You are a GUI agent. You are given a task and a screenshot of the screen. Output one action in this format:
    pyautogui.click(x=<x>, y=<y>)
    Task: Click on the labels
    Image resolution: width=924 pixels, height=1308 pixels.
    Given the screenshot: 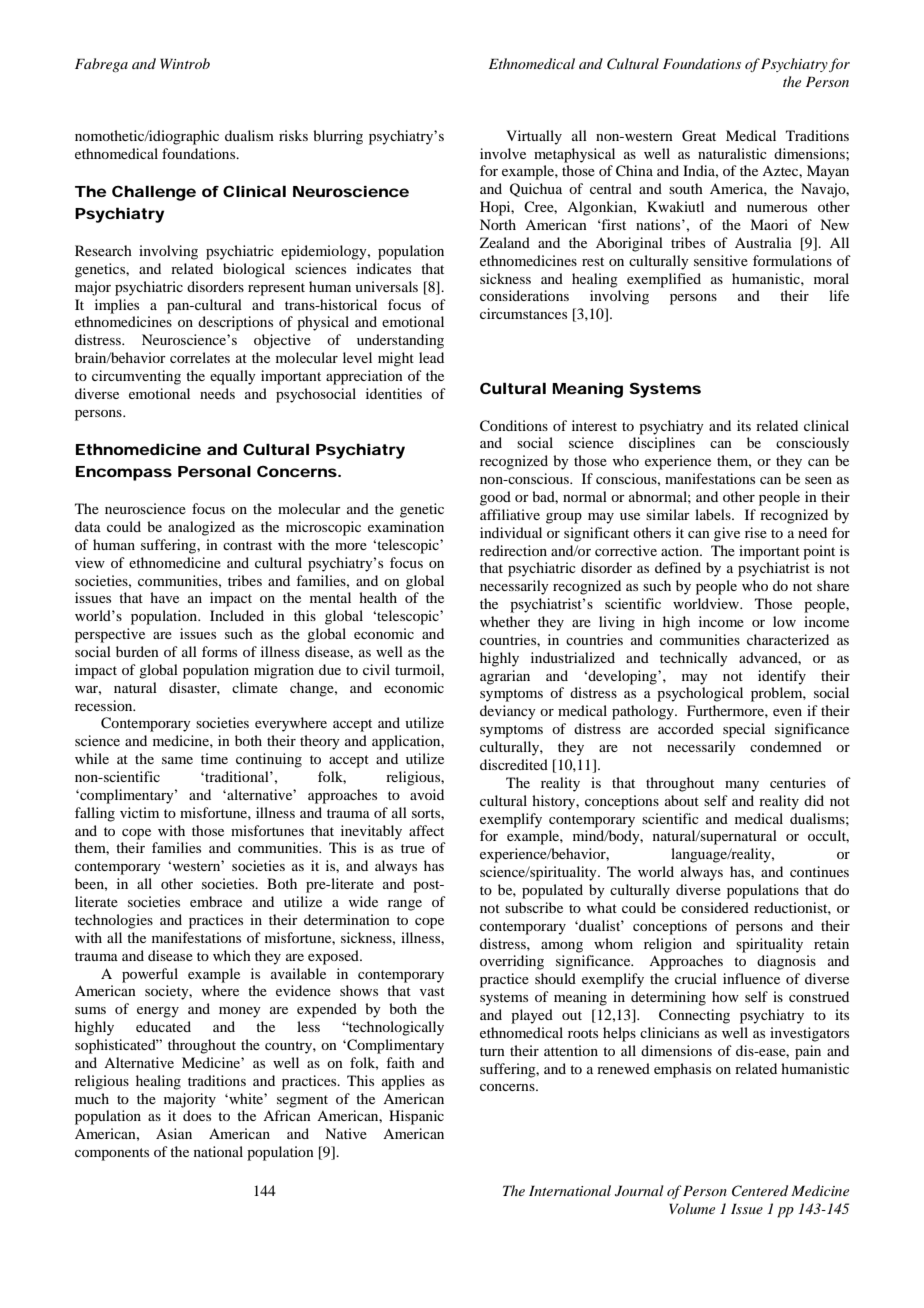 What is the action you would take?
    pyautogui.click(x=714, y=514)
